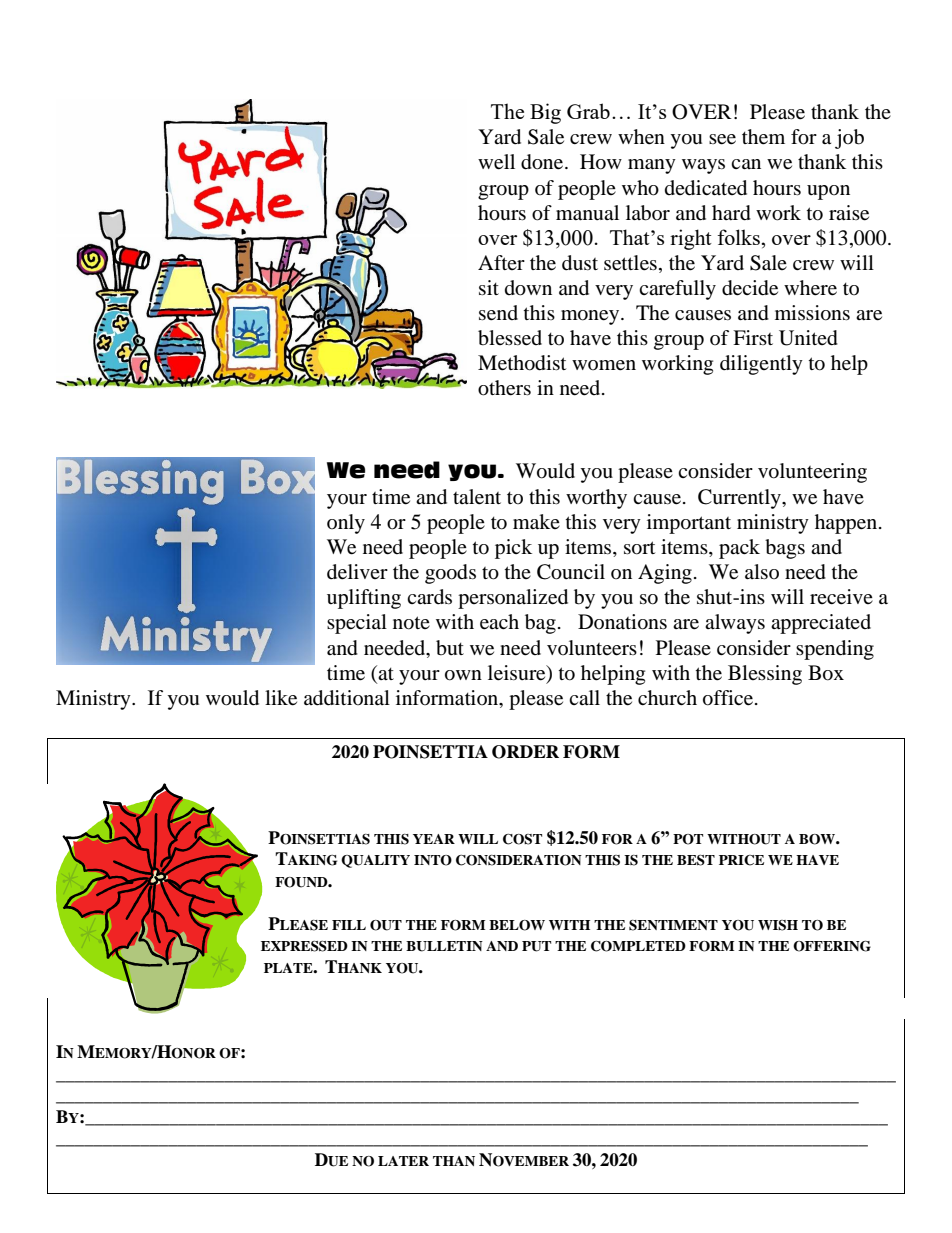 The width and height of the screenshot is (952, 1233). What do you see at coordinates (346, 524) in the screenshot?
I see `only` at bounding box center [346, 524].
